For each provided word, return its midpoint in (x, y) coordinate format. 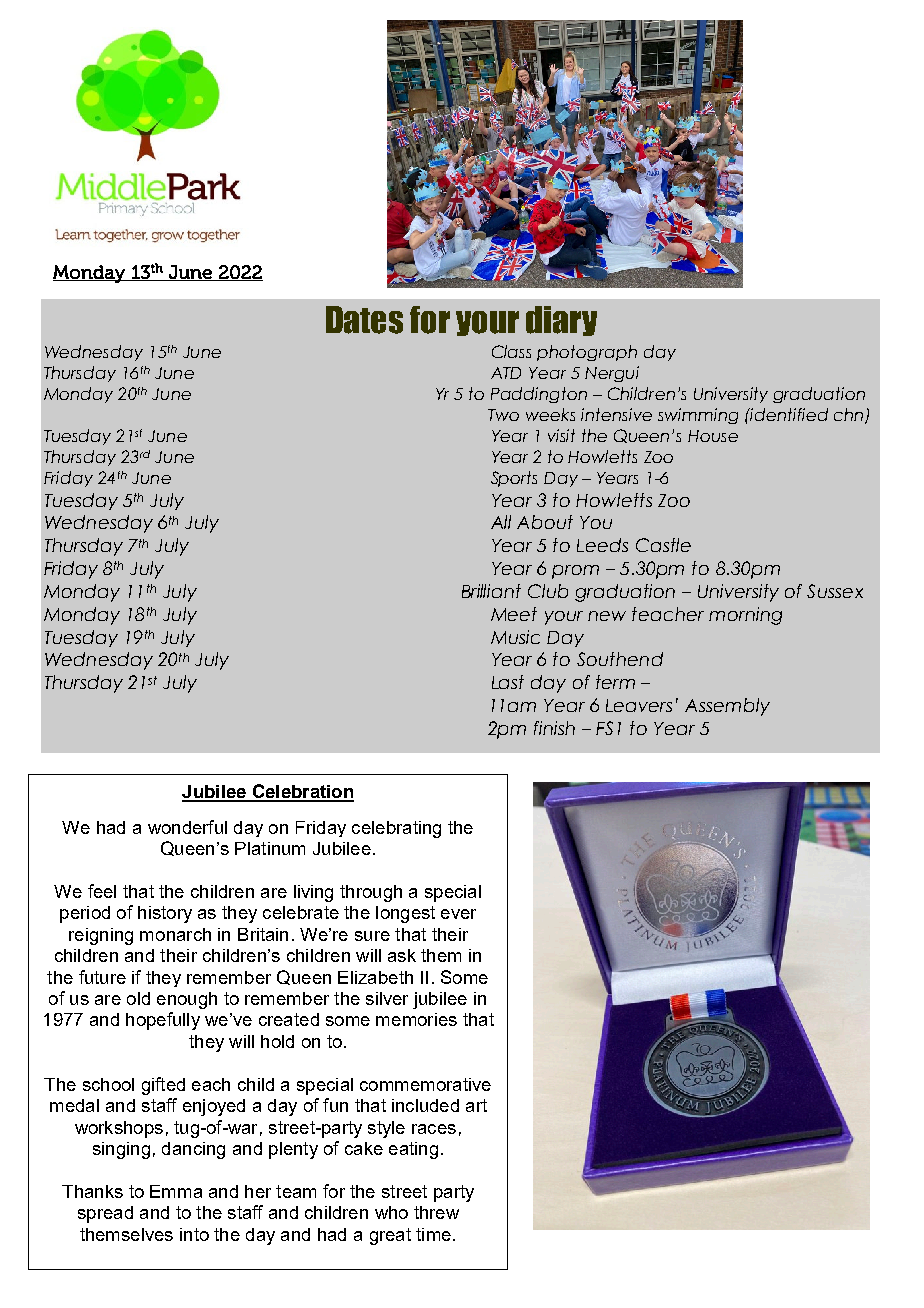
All (501, 522)
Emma (176, 1191)
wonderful (187, 827)
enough (187, 1000)
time (433, 1234)
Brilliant (491, 591)
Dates (364, 320)
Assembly (727, 707)
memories (416, 1019)
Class (511, 351)
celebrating (396, 829)
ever (458, 914)
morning (745, 616)
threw (436, 1212)
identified (788, 414)
